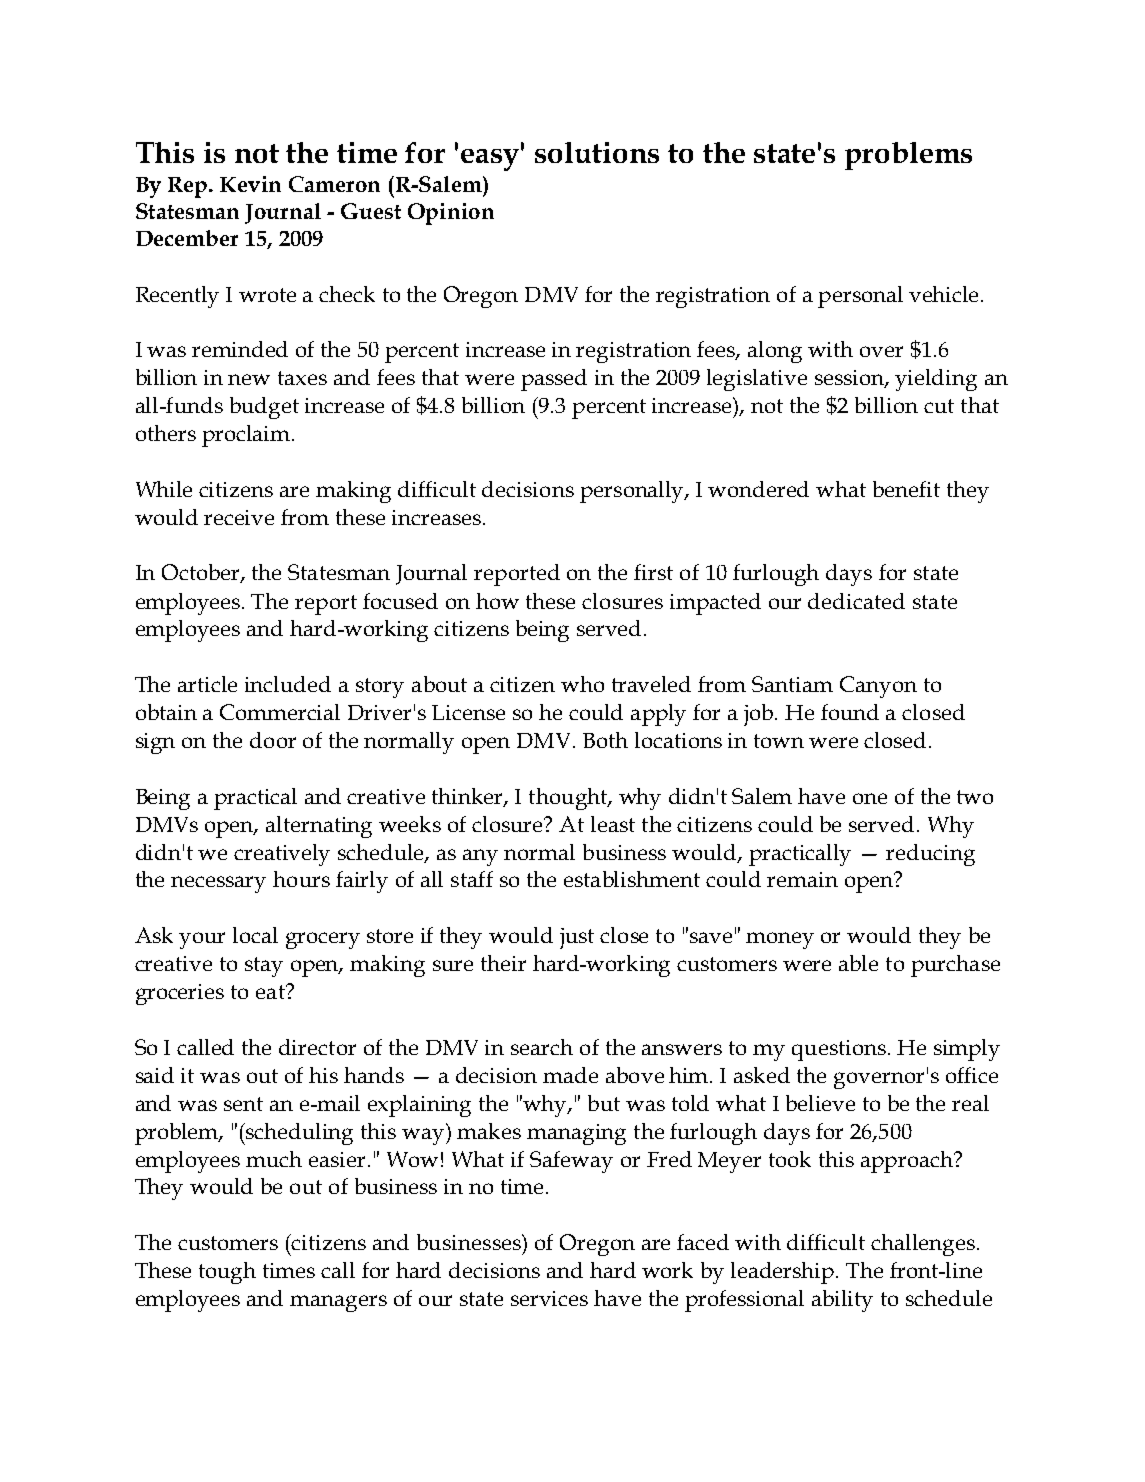 The image size is (1145, 1482). What do you see at coordinates (227, 1273) in the page?
I see `tough` at bounding box center [227, 1273].
